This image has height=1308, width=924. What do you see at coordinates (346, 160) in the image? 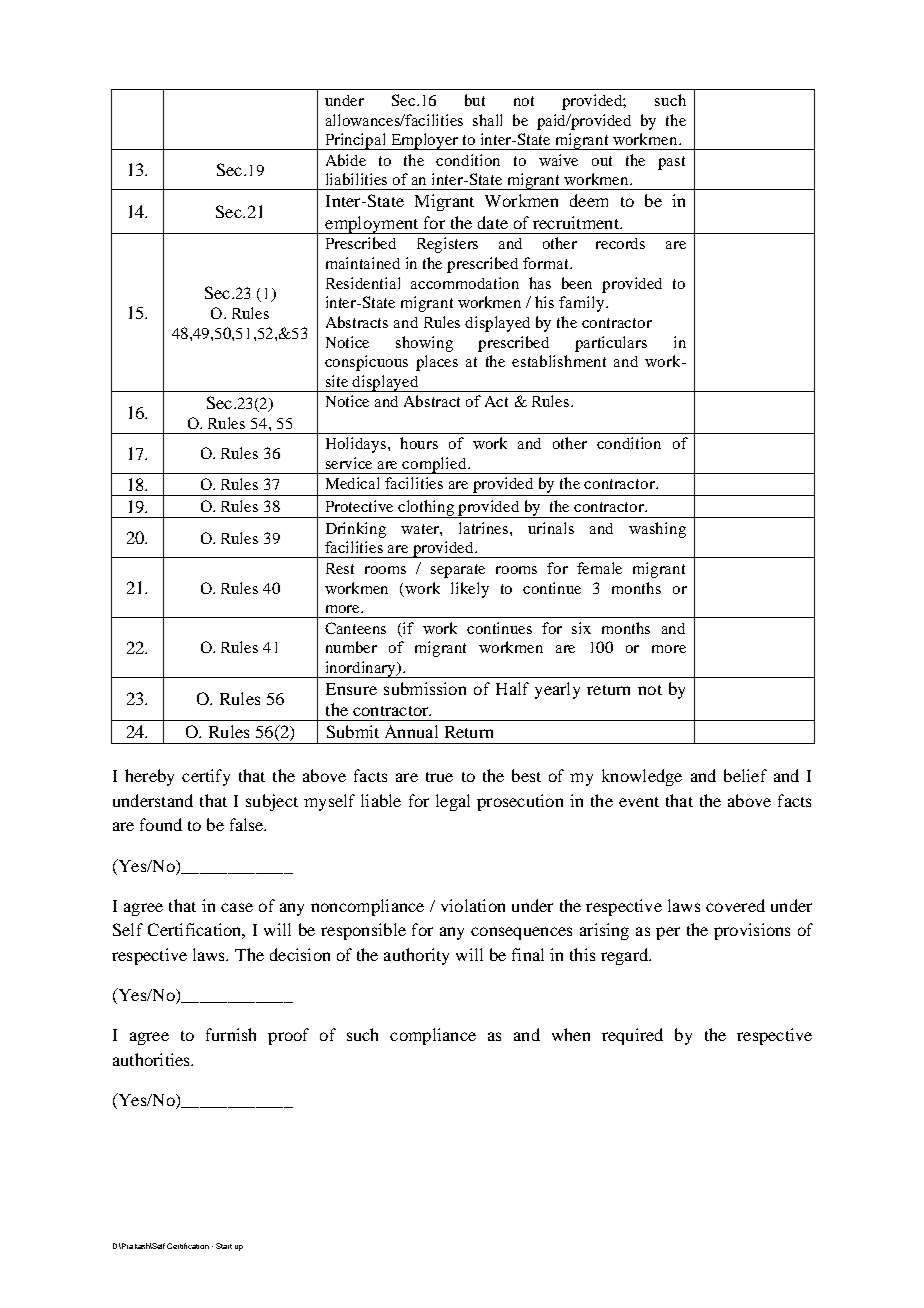
I see `Abide` at bounding box center [346, 160].
